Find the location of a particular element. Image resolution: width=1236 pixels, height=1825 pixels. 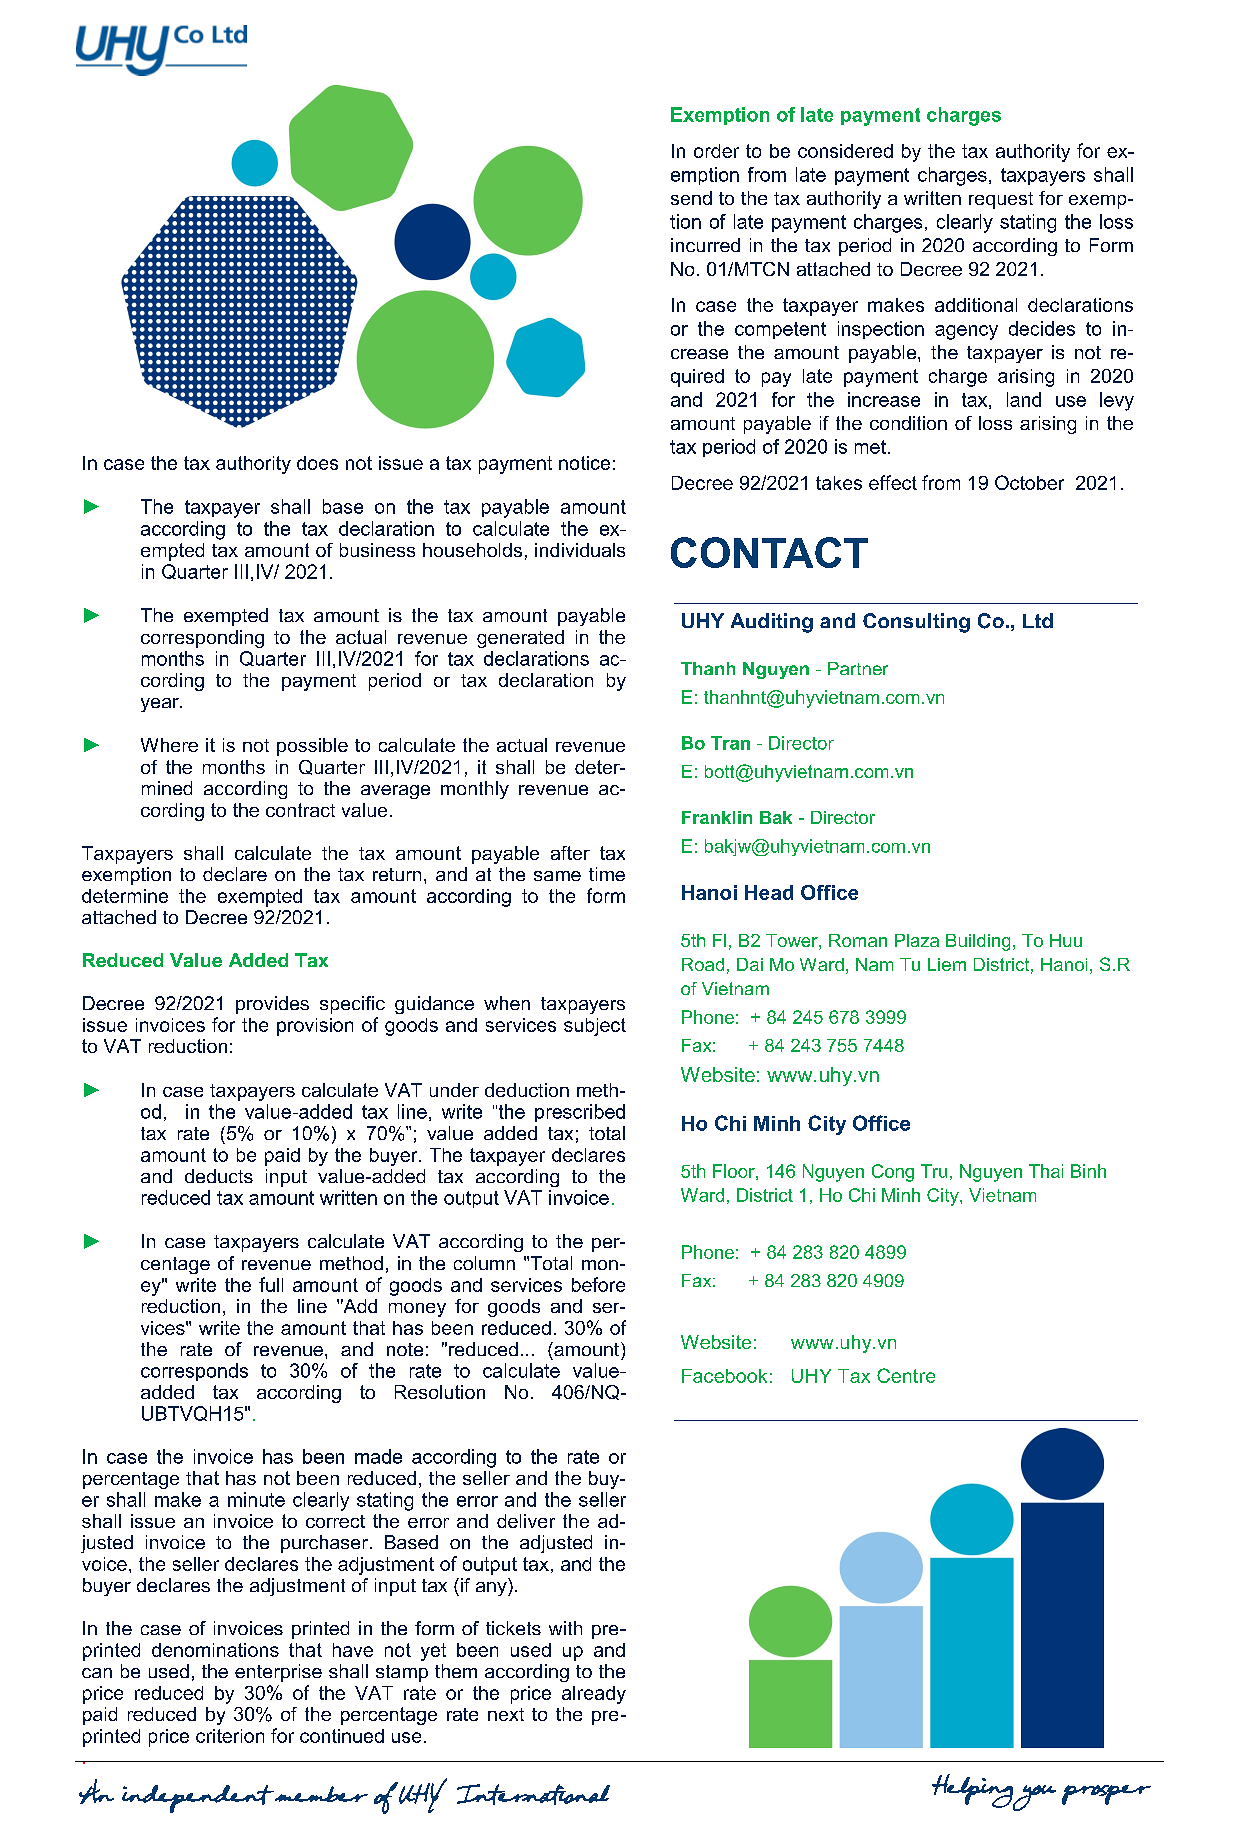

year is located at coordinates (161, 705).
